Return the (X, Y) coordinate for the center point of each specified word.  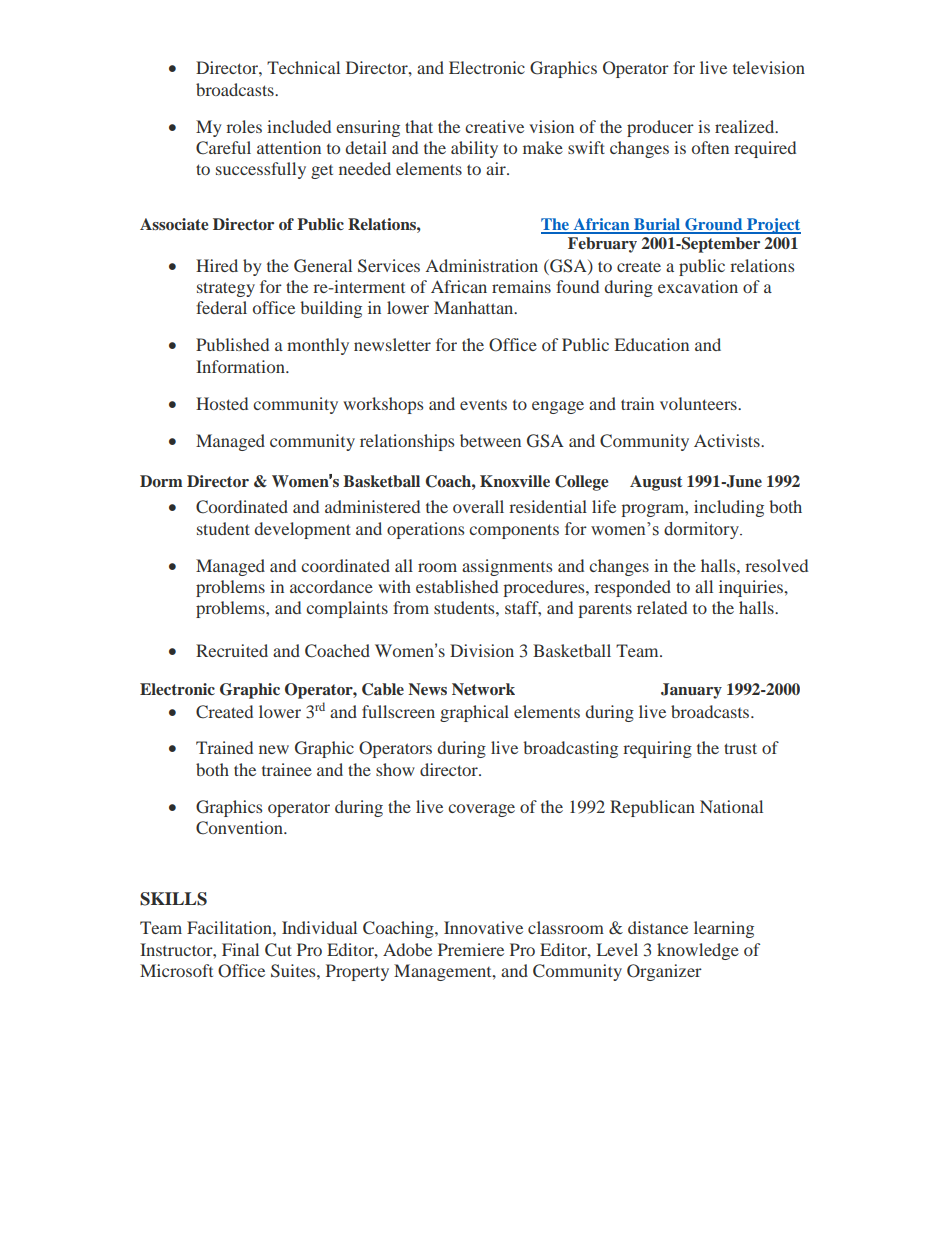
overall (478, 506)
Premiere (471, 949)
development (303, 530)
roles (244, 126)
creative (494, 126)
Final (240, 949)
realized (746, 126)
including (729, 508)
